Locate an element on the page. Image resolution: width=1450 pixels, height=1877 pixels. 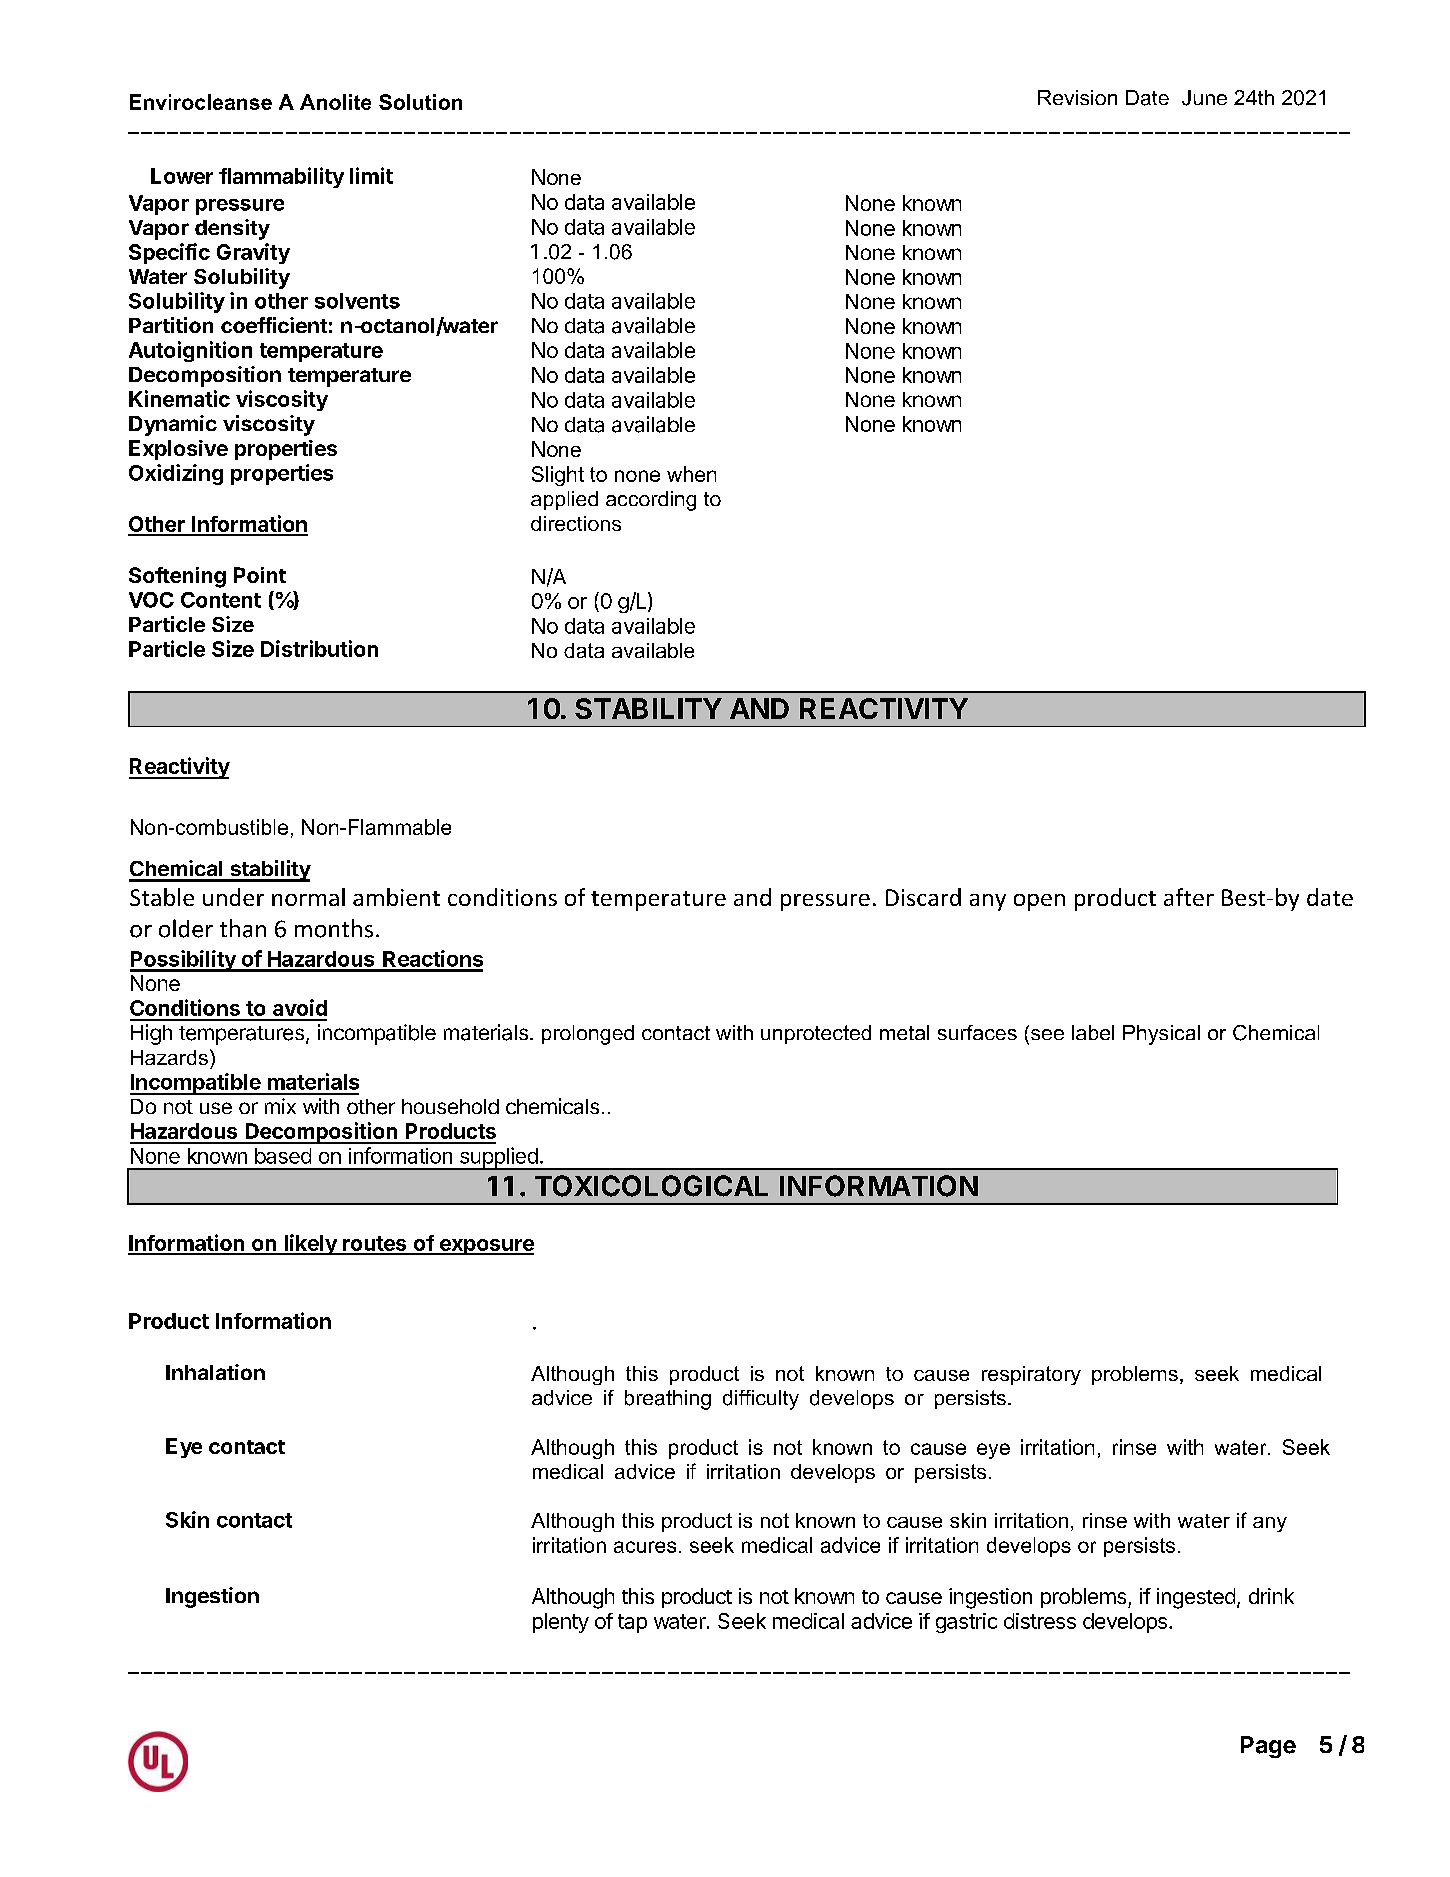
unprotected is located at coordinates (816, 1034).
